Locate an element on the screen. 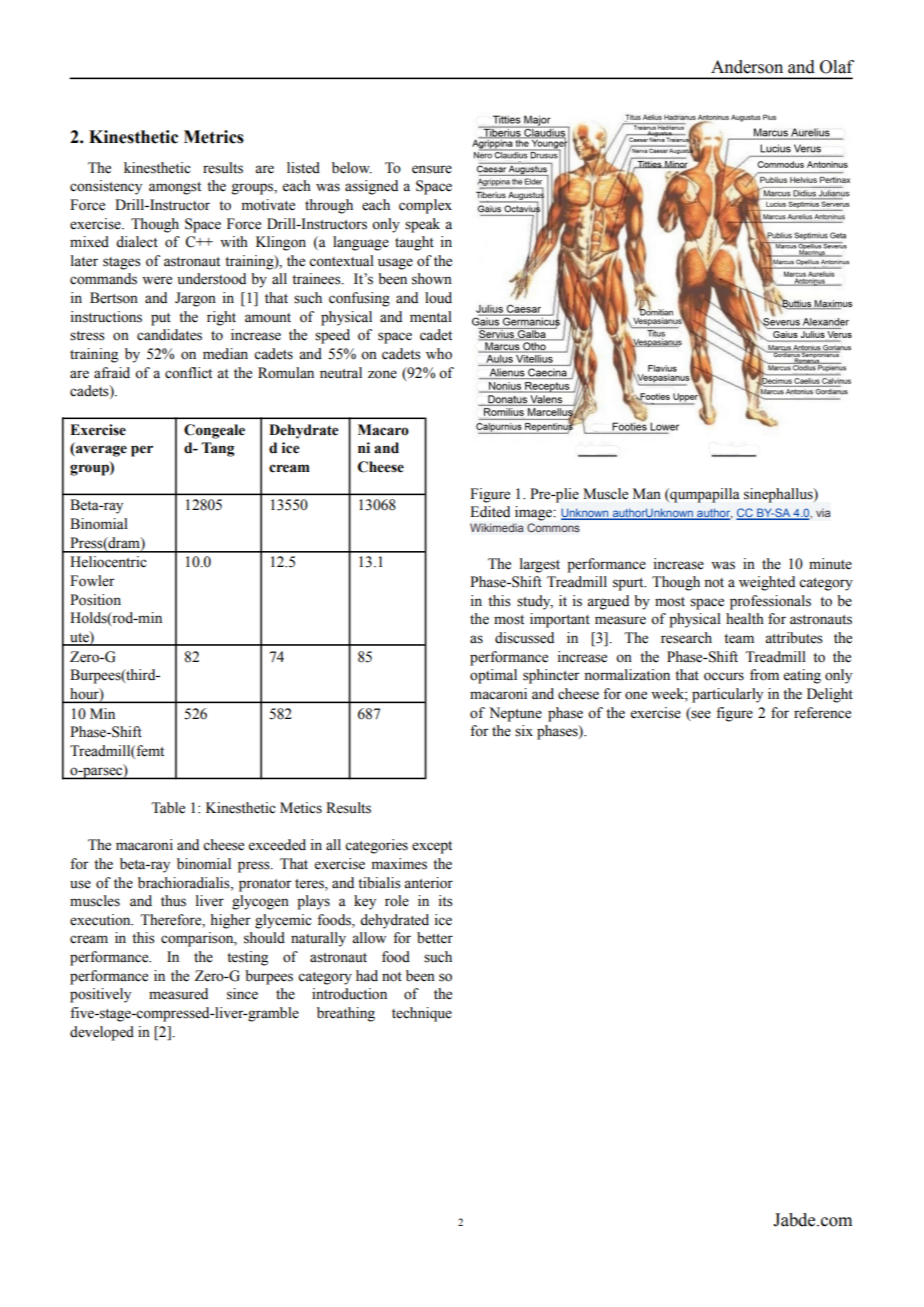 The width and height of the screenshot is (924, 1307). Wikimedia is located at coordinates (497, 527).
